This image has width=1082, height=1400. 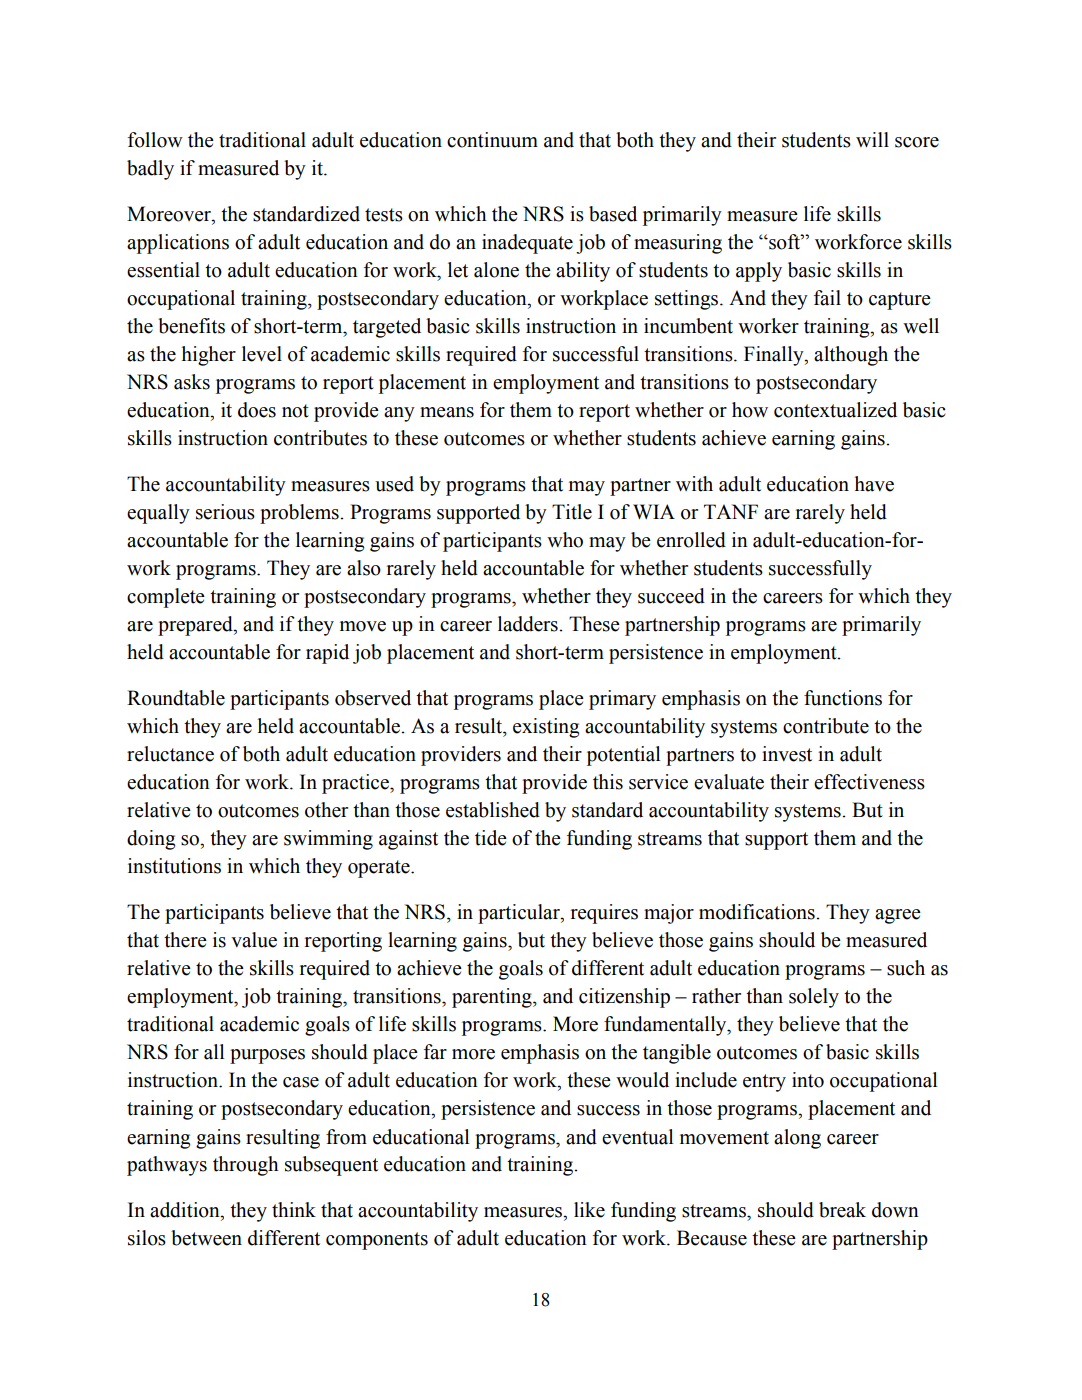 I want to click on modifications, so click(x=758, y=912).
